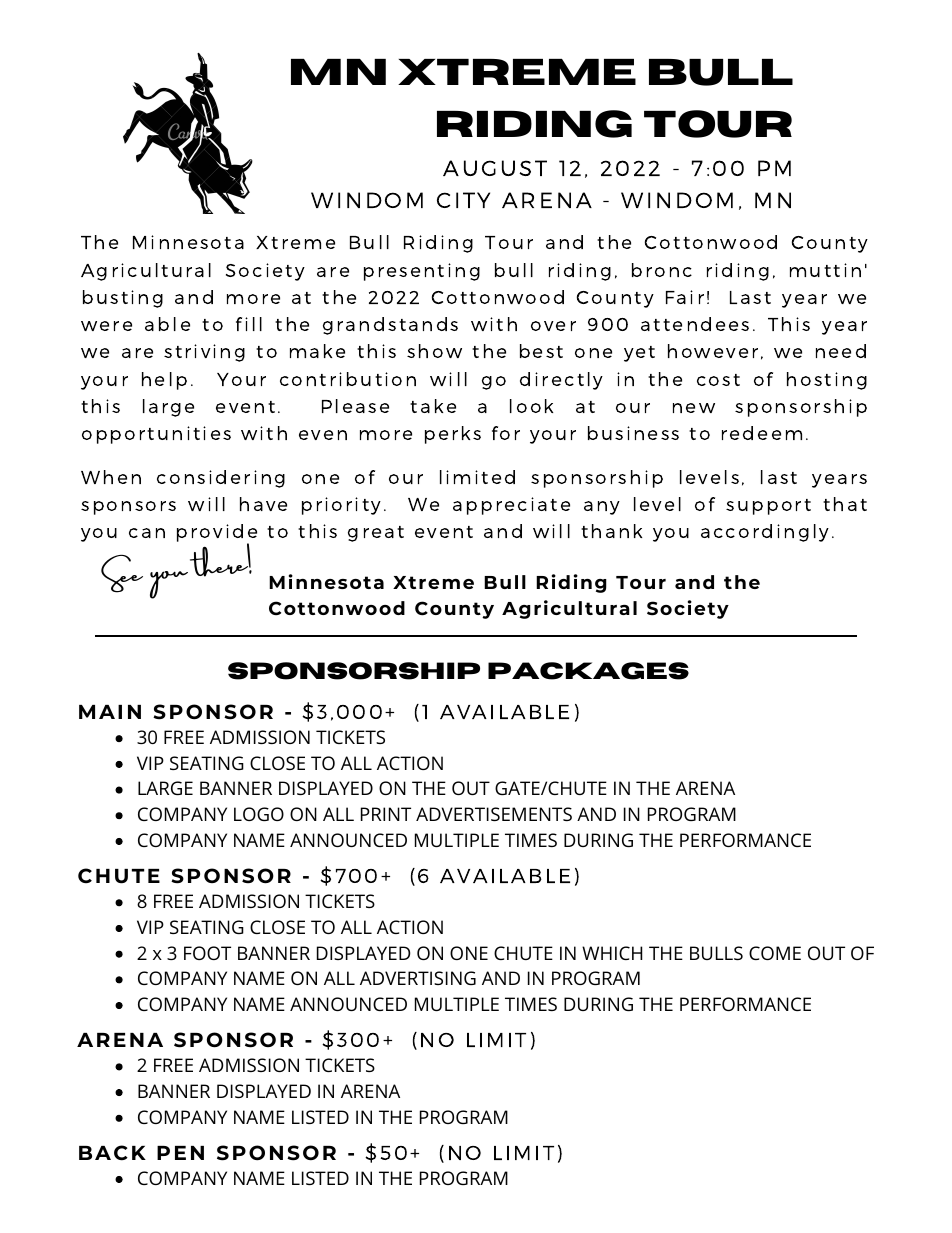 The width and height of the document is (952, 1233). I want to click on help, so click(164, 381).
